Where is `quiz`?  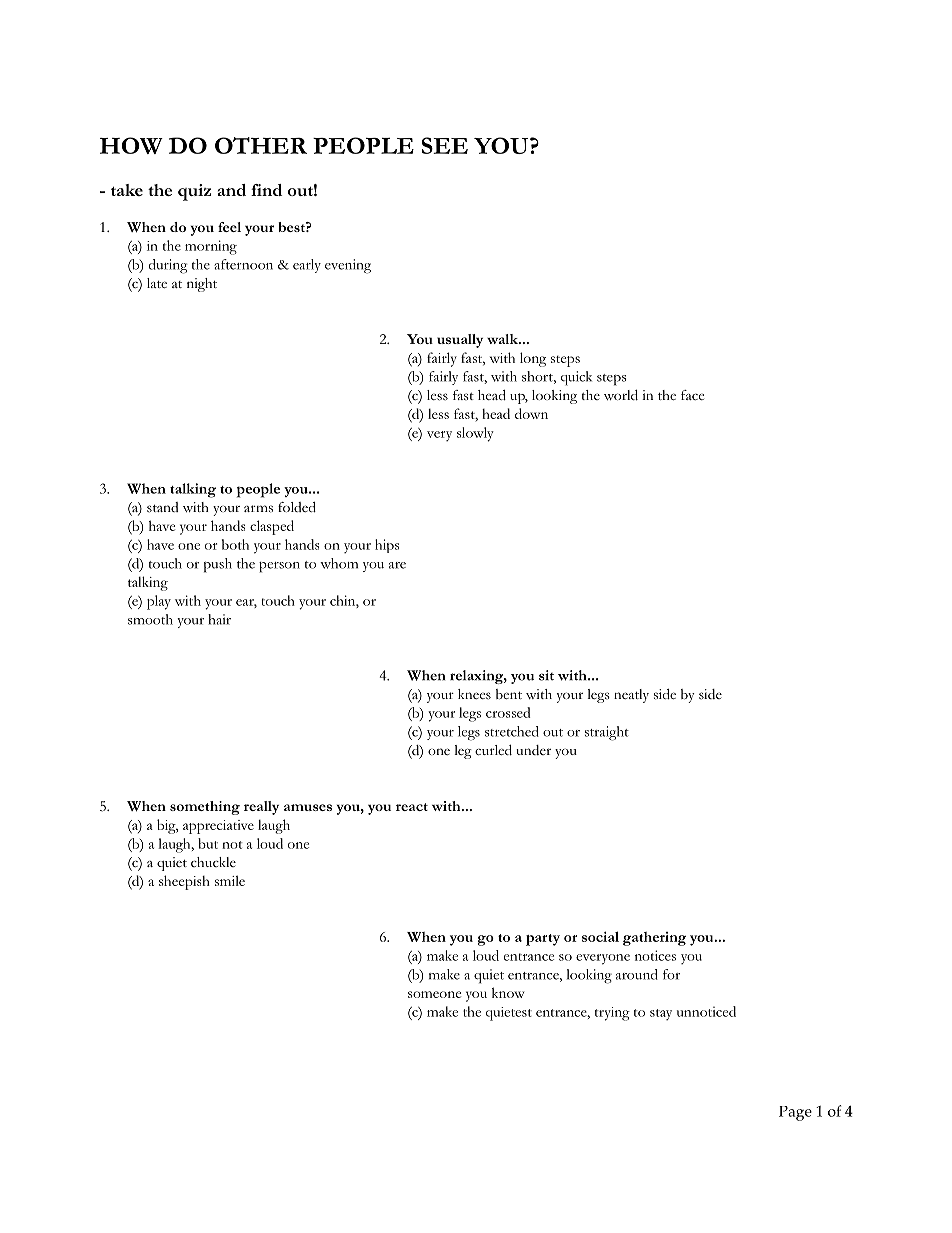
quiz is located at coordinates (194, 192).
